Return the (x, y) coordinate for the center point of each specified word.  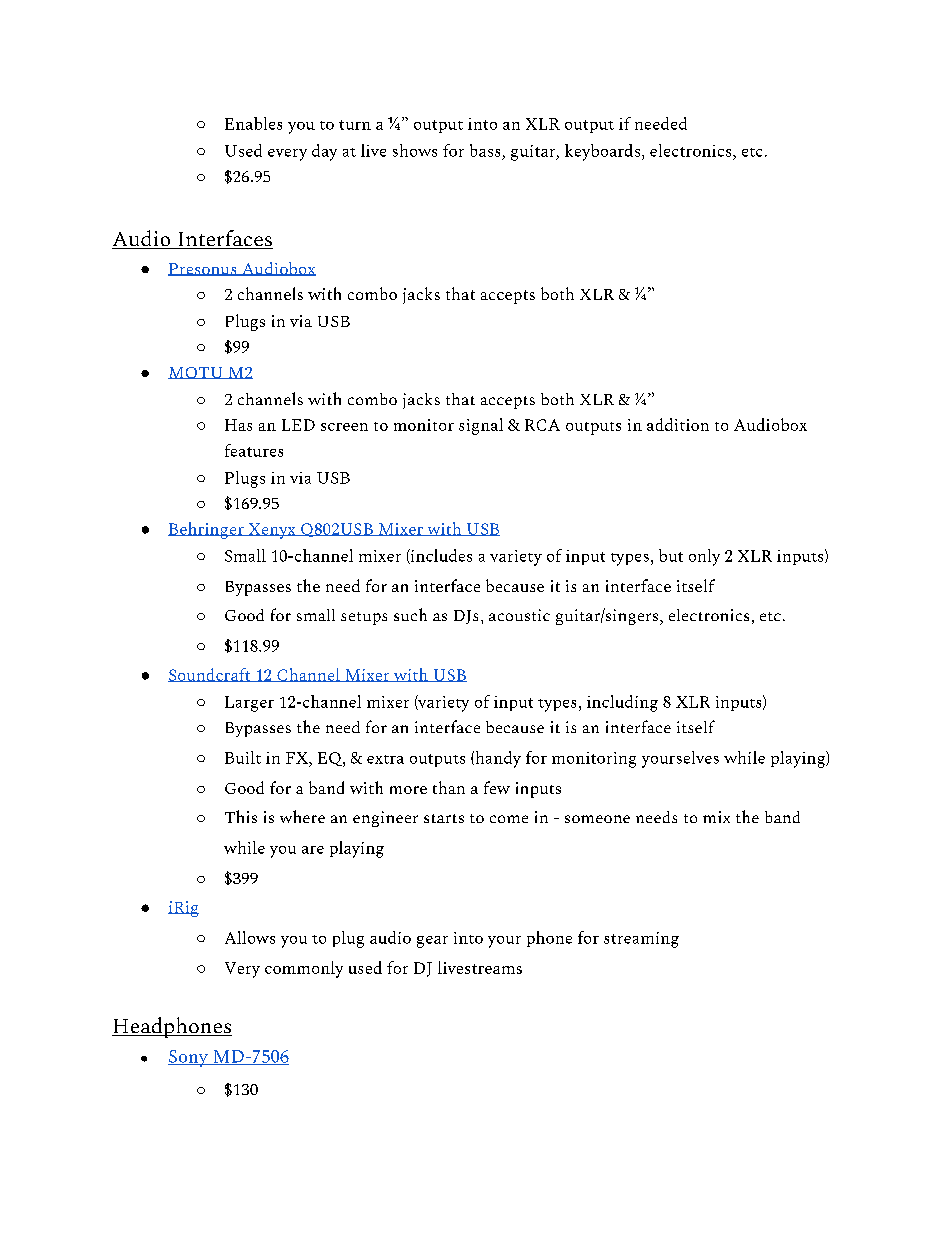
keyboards (602, 152)
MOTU (196, 373)
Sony (189, 1058)
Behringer (207, 530)
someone (597, 819)
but (671, 555)
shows (415, 150)
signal (481, 426)
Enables (253, 123)
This (241, 816)
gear (432, 942)
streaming (641, 940)
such (410, 614)
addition (678, 424)
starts (444, 818)
